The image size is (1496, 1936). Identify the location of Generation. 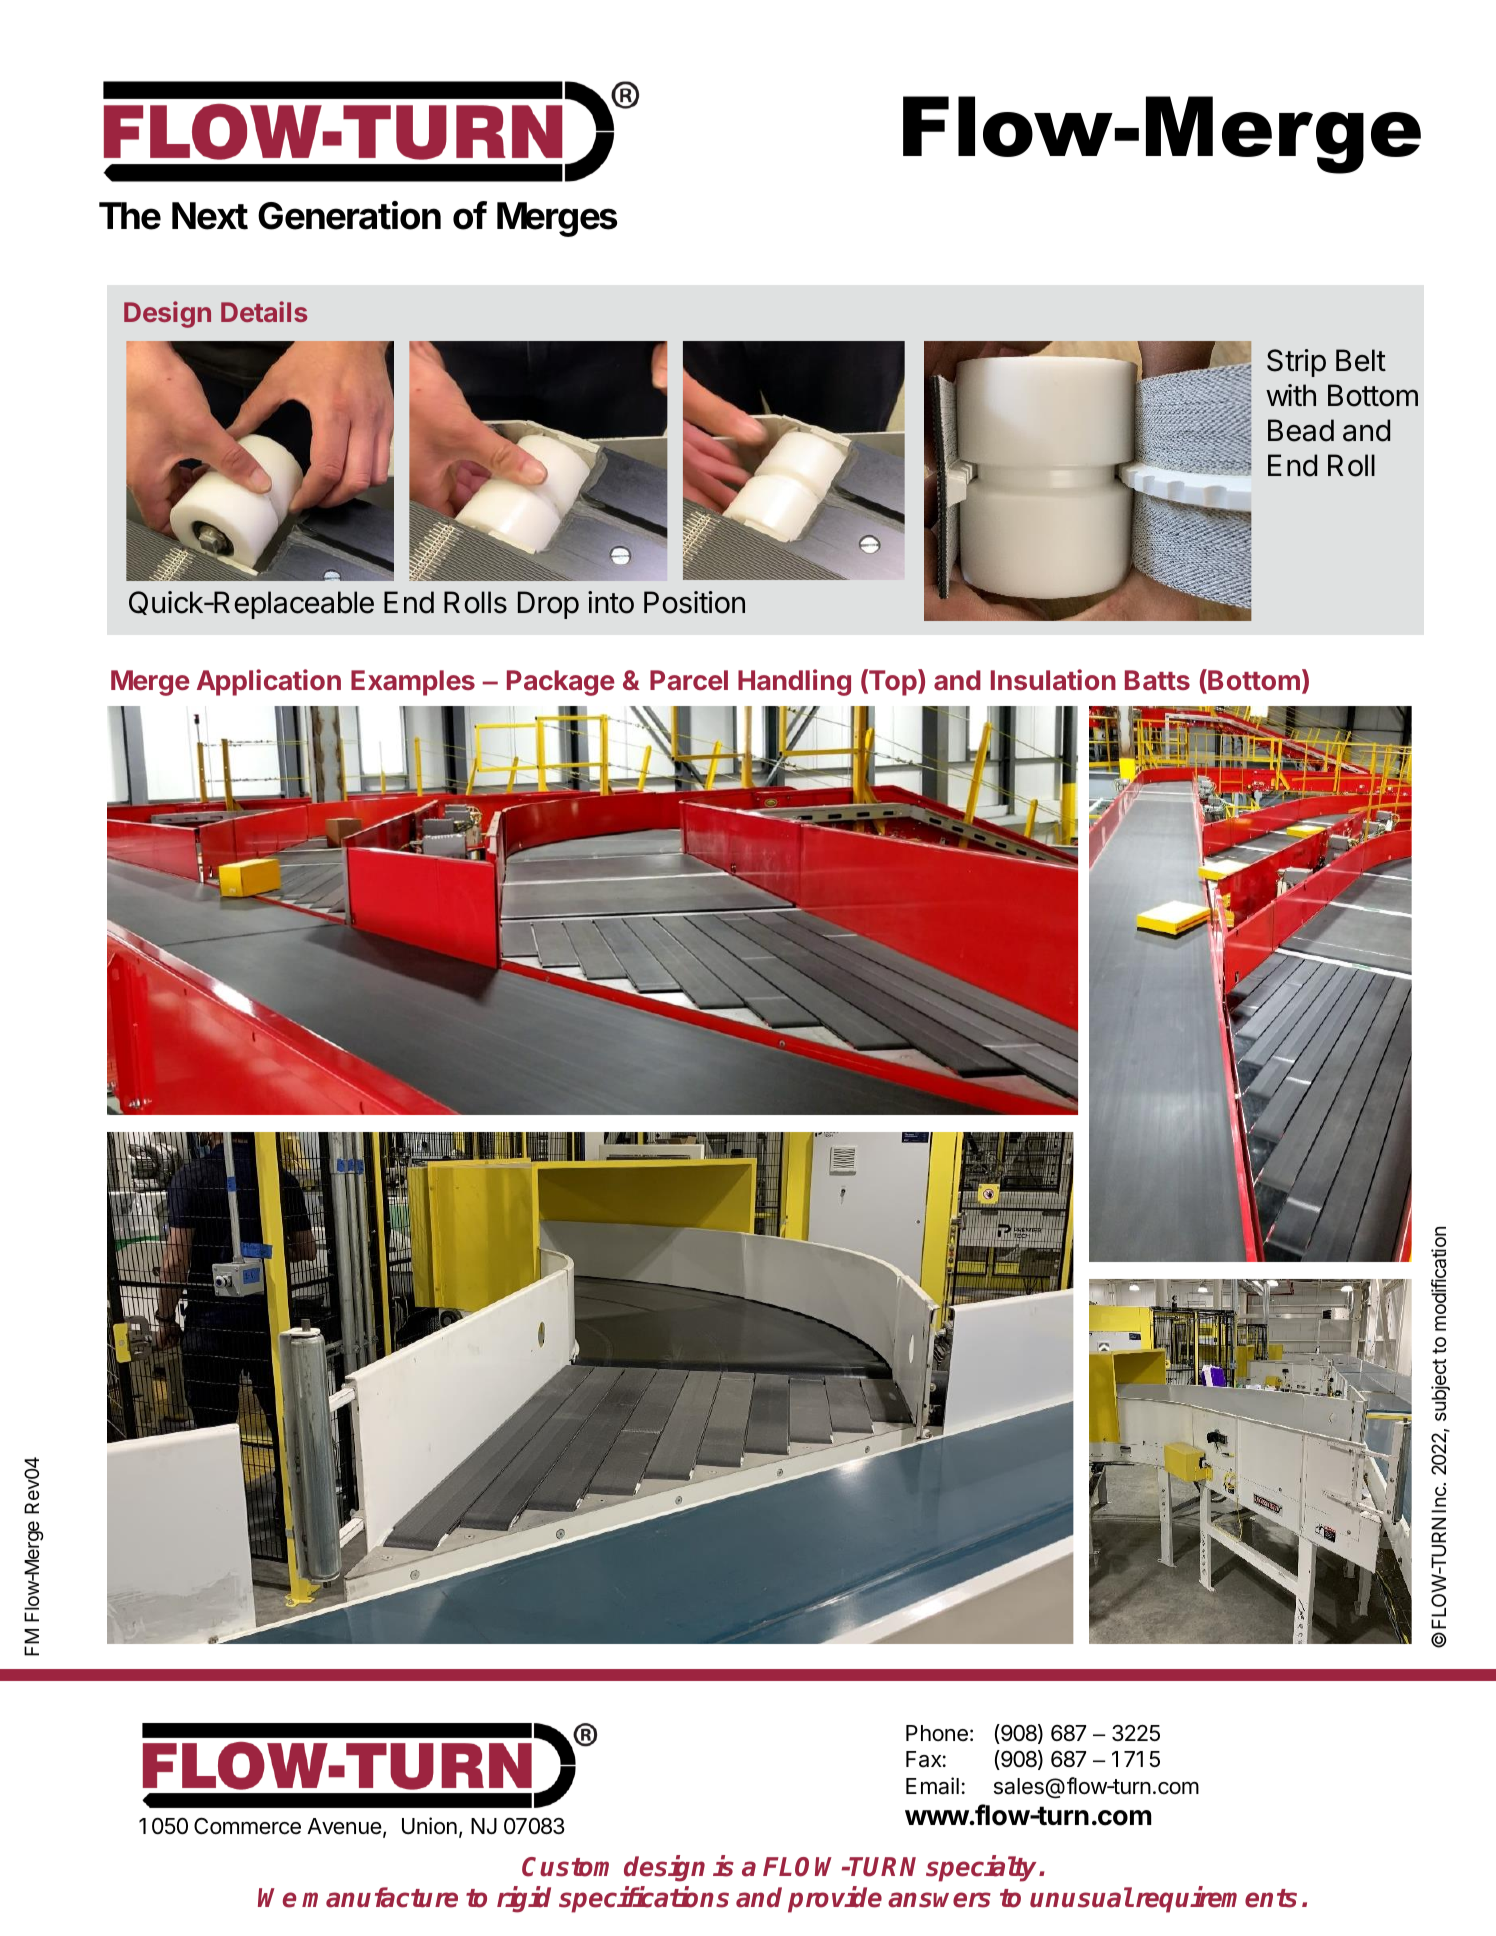
(349, 215).
